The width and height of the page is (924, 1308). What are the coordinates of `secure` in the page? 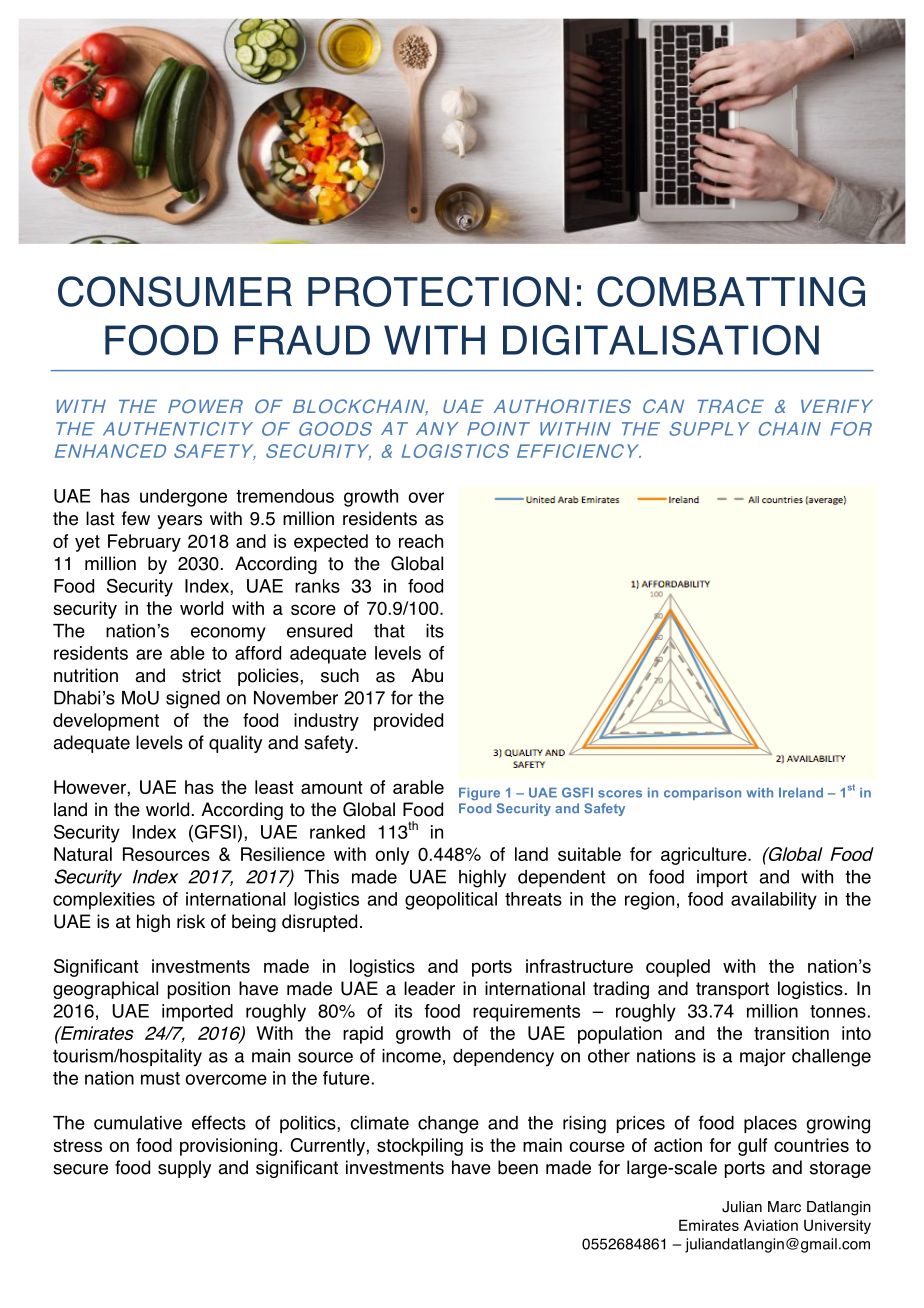 It's located at (80, 1169).
